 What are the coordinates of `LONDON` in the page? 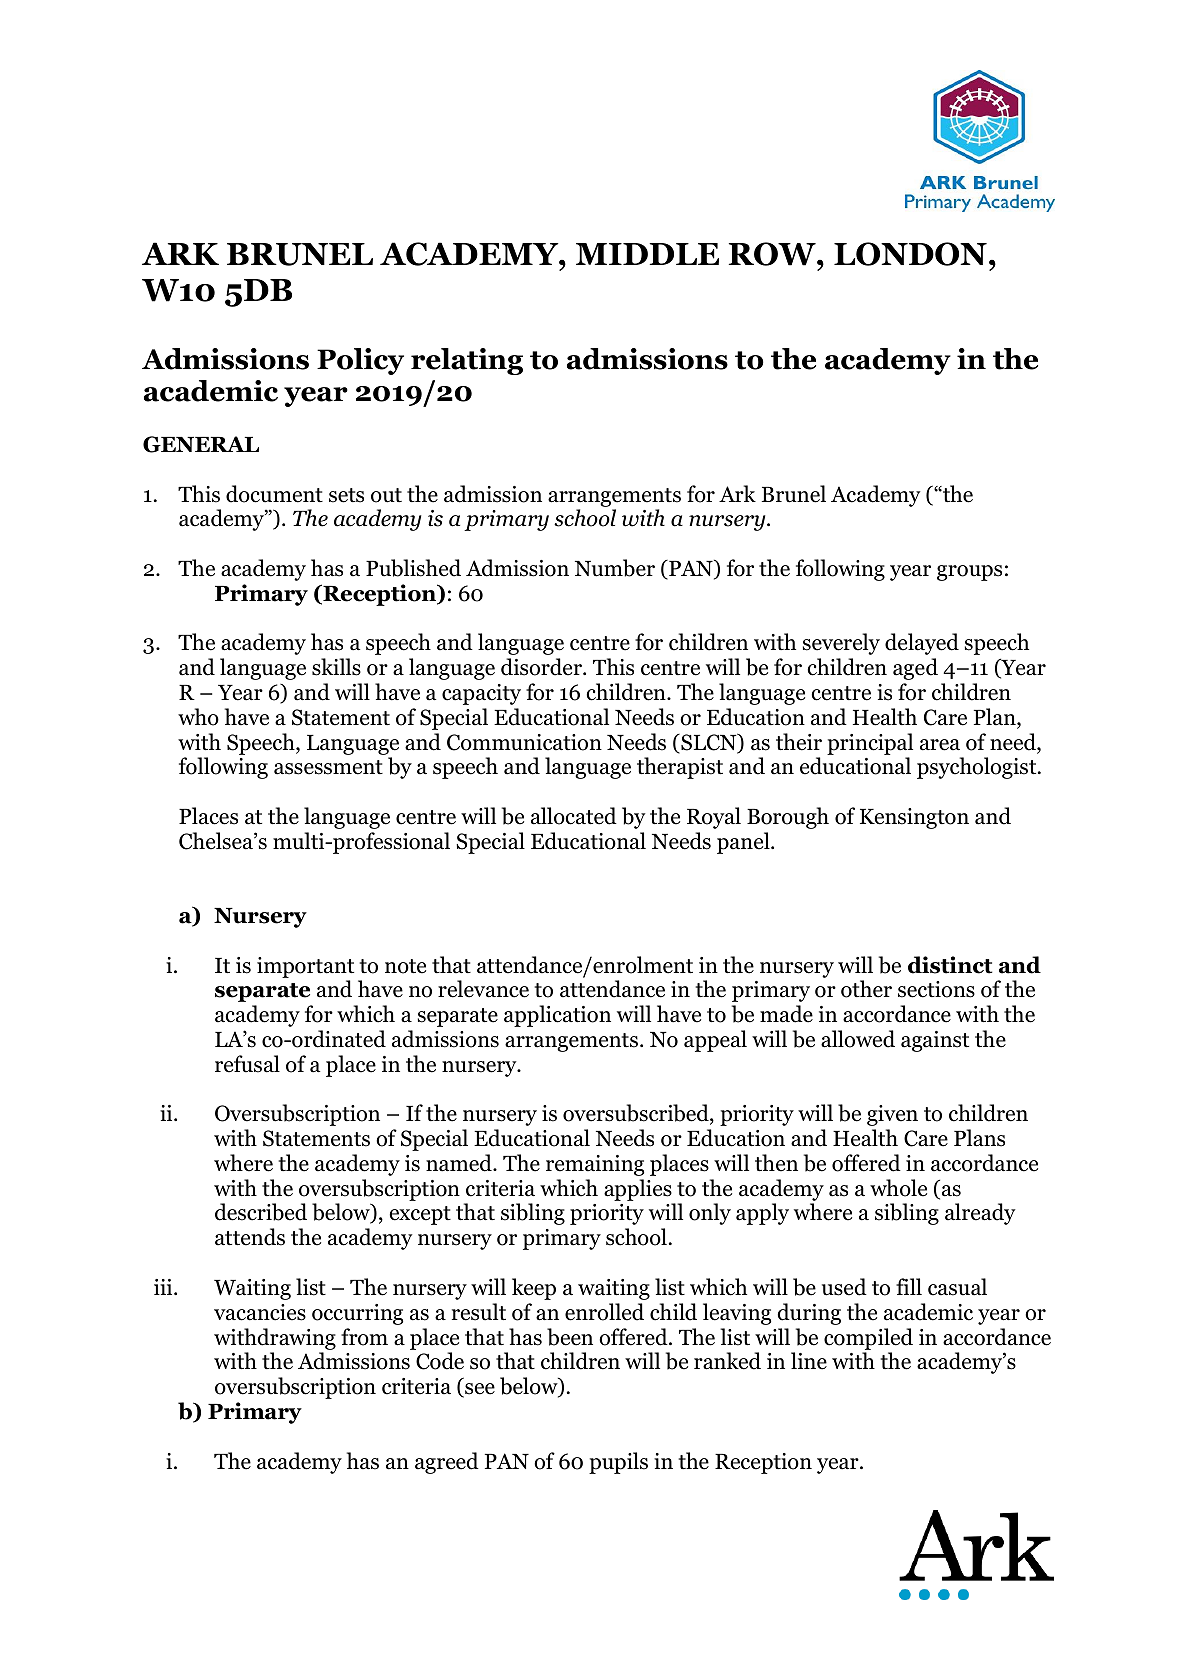 It's located at (910, 254).
